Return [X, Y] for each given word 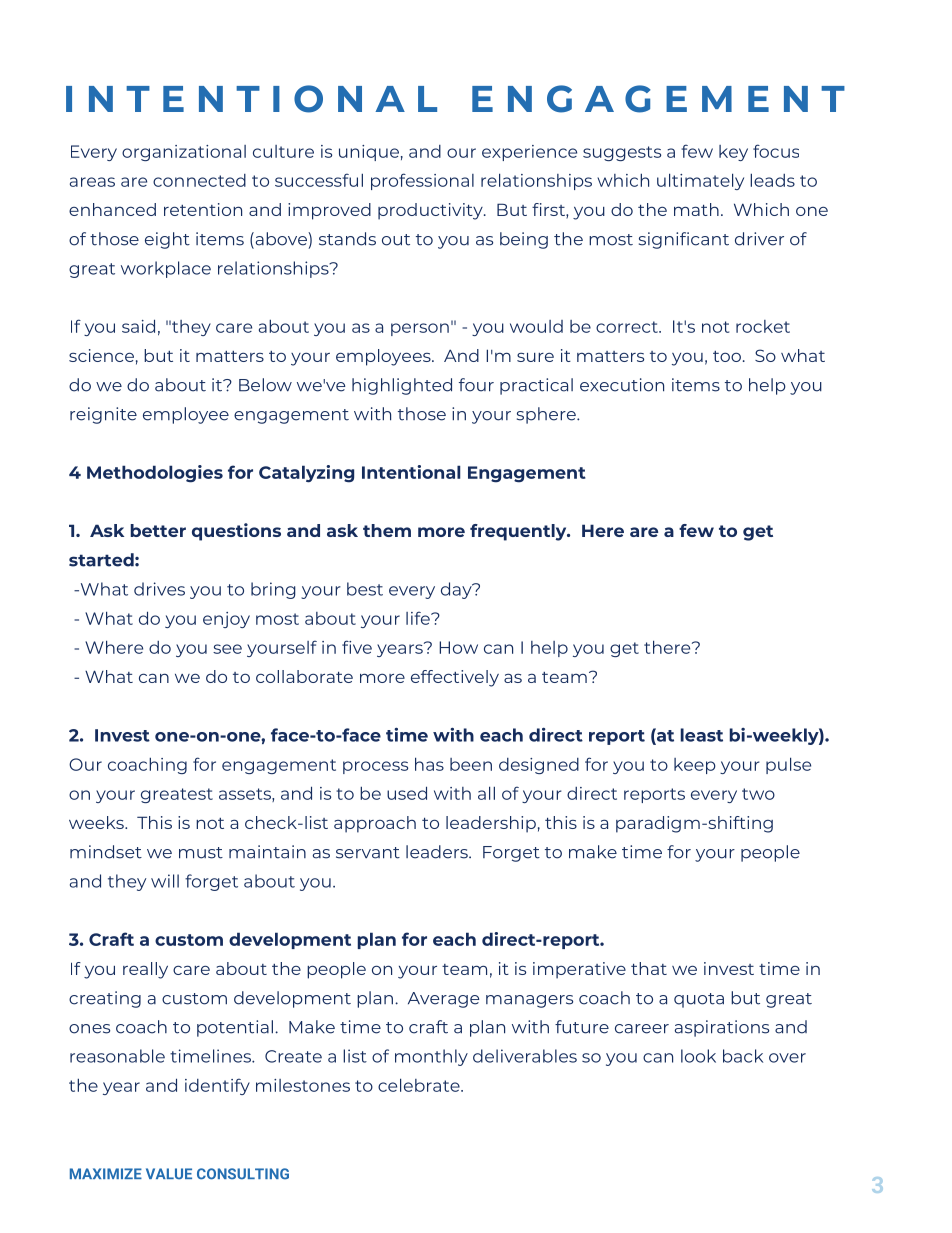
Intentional [411, 472]
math [696, 209]
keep [695, 766]
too [727, 356]
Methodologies [155, 474]
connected [199, 180]
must [201, 853]
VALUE [169, 1174]
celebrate [420, 1085]
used [407, 793]
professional [422, 181]
